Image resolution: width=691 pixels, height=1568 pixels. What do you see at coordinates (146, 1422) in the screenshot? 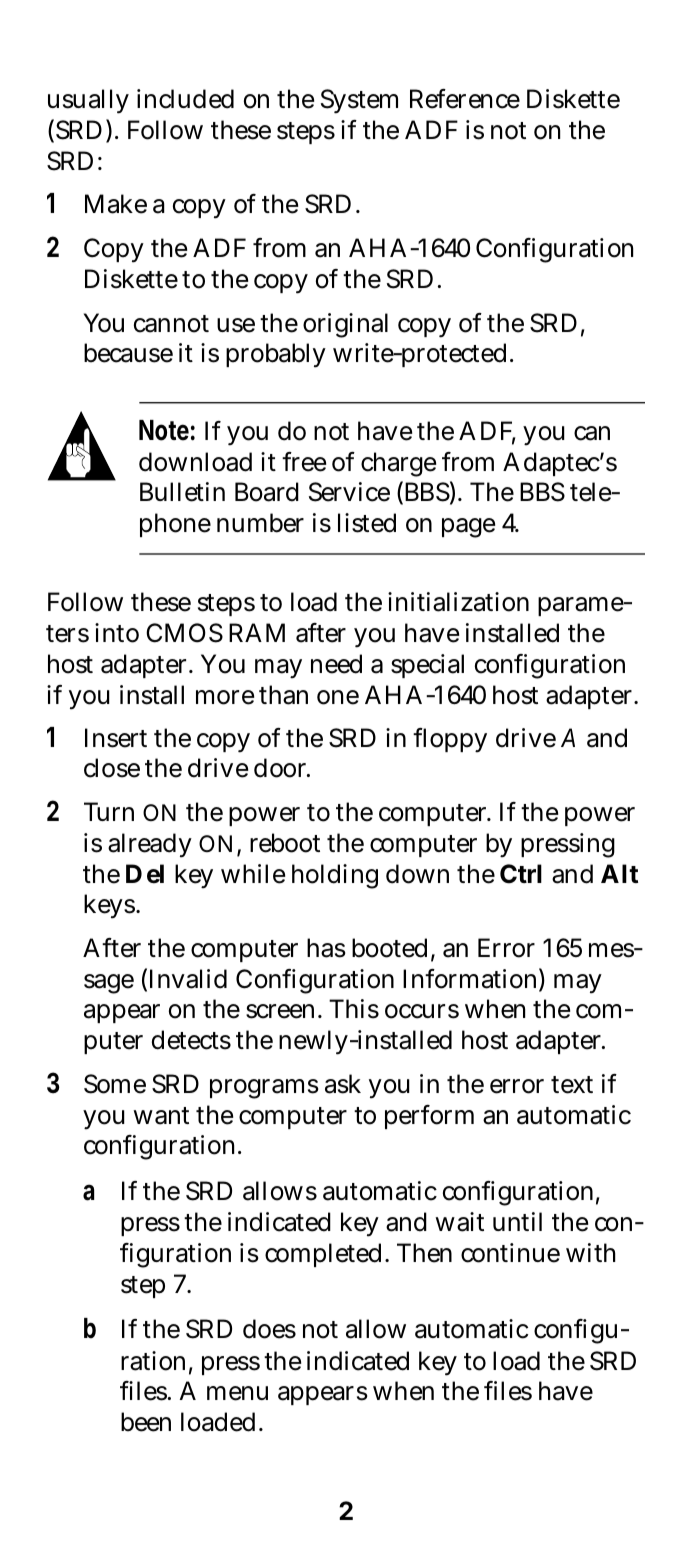
I see `been` at bounding box center [146, 1422].
